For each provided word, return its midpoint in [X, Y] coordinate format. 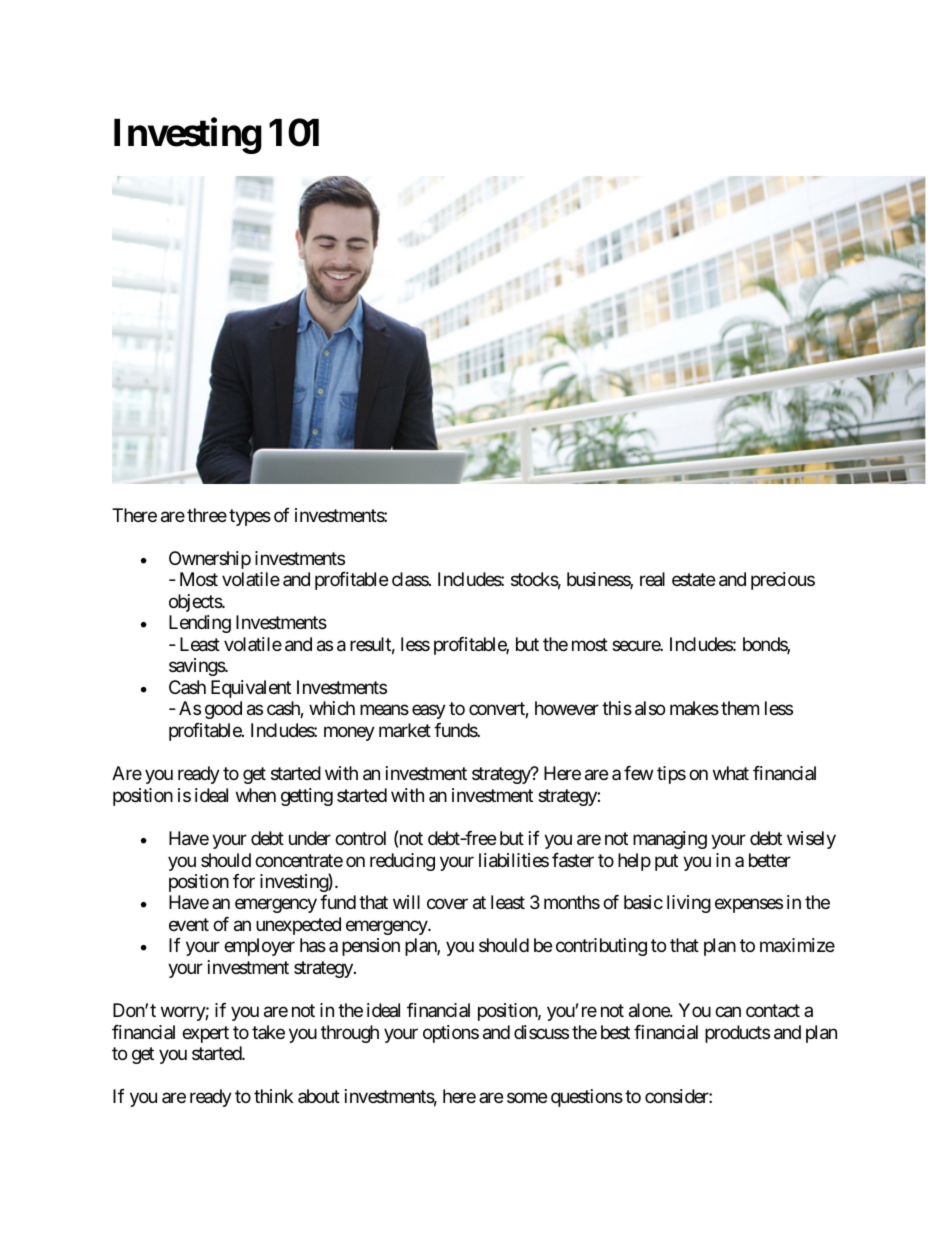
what [731, 773]
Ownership [210, 560]
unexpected [298, 926]
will [406, 902]
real [652, 579]
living [689, 904]
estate [693, 580]
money [349, 733]
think [273, 1096]
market [405, 730]
